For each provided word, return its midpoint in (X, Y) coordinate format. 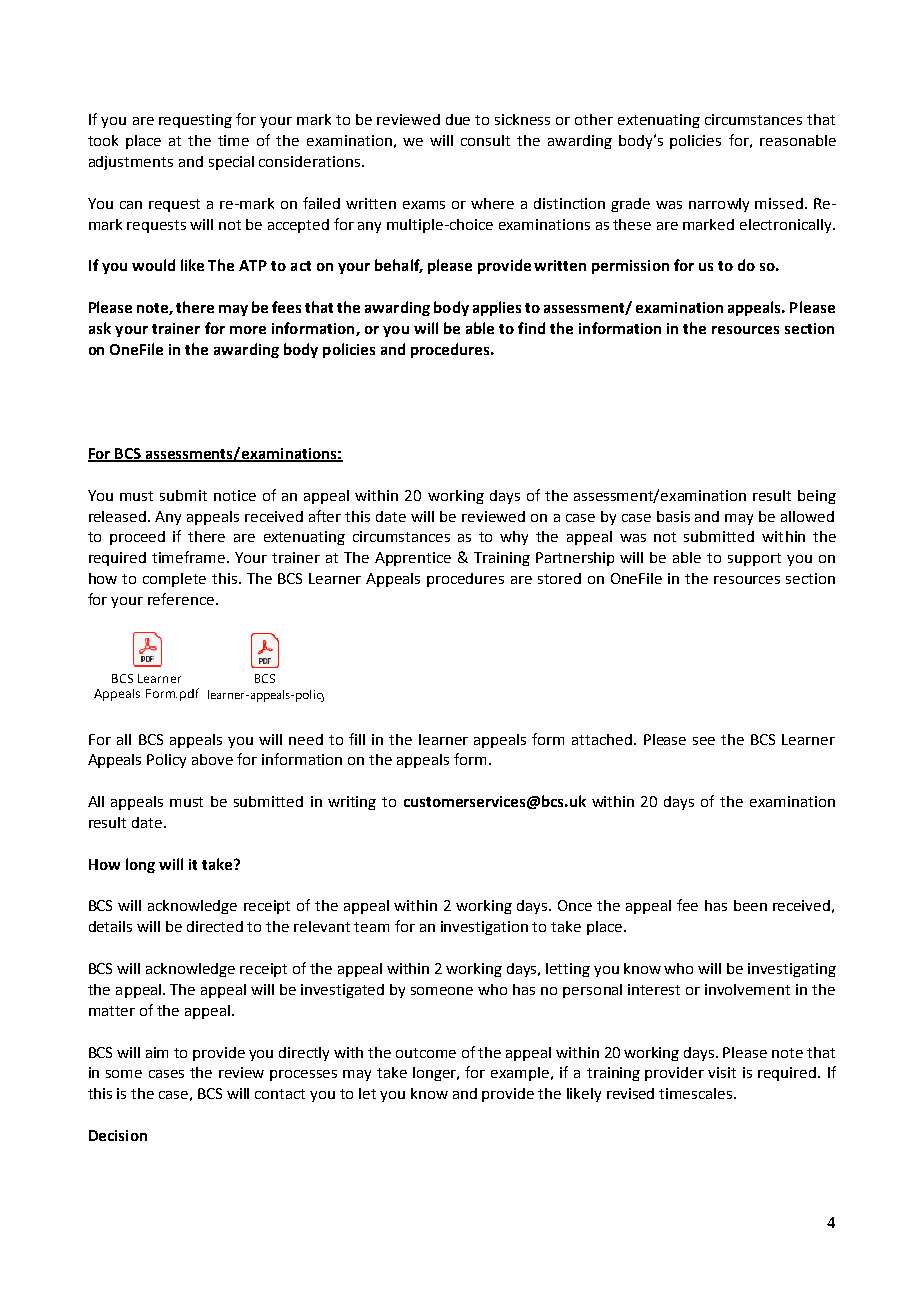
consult (485, 140)
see (704, 741)
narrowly (719, 205)
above (212, 759)
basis (673, 516)
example (521, 1074)
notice (235, 495)
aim (157, 1052)
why (514, 538)
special (231, 163)
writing (352, 803)
